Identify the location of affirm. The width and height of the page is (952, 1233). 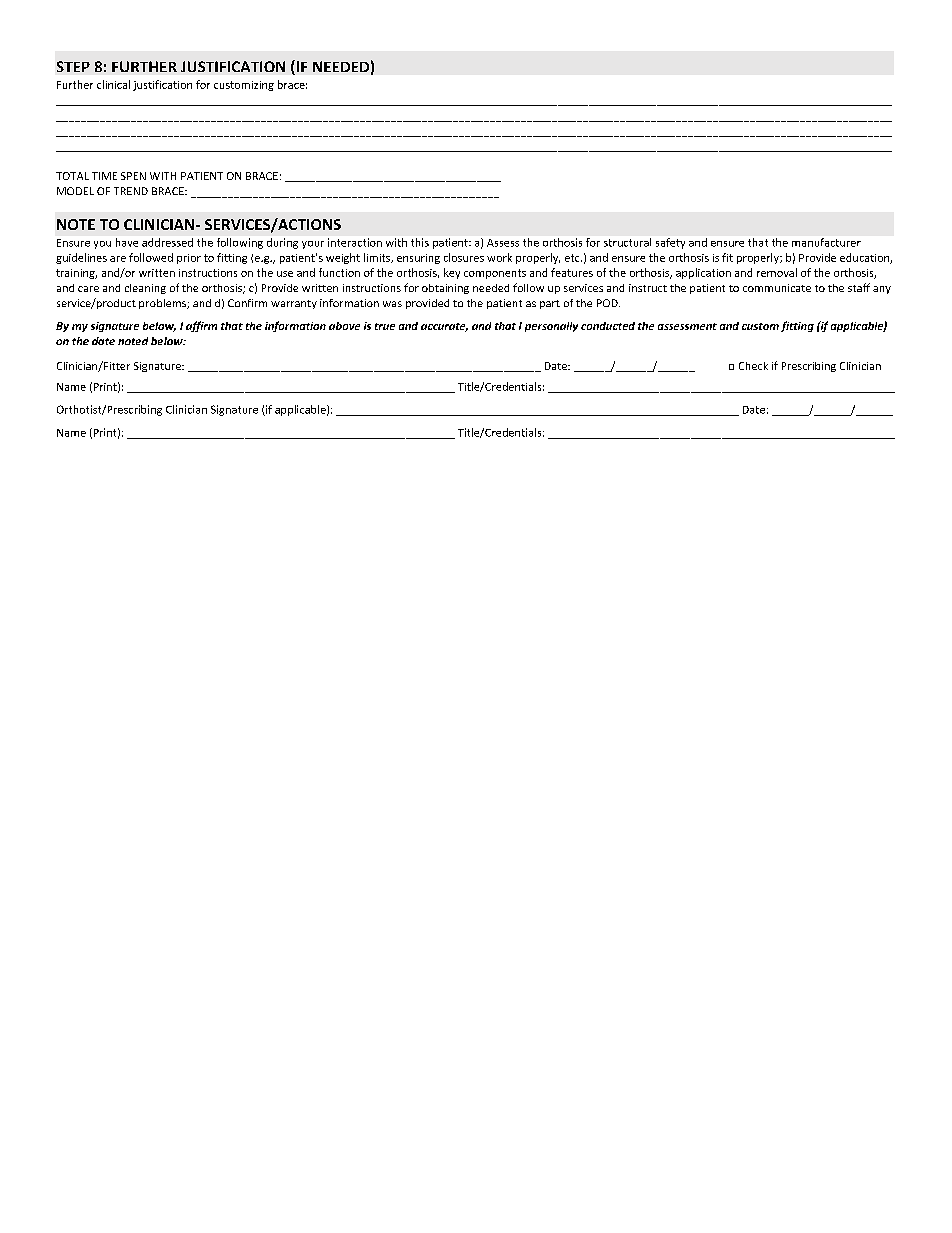
(201, 326).
